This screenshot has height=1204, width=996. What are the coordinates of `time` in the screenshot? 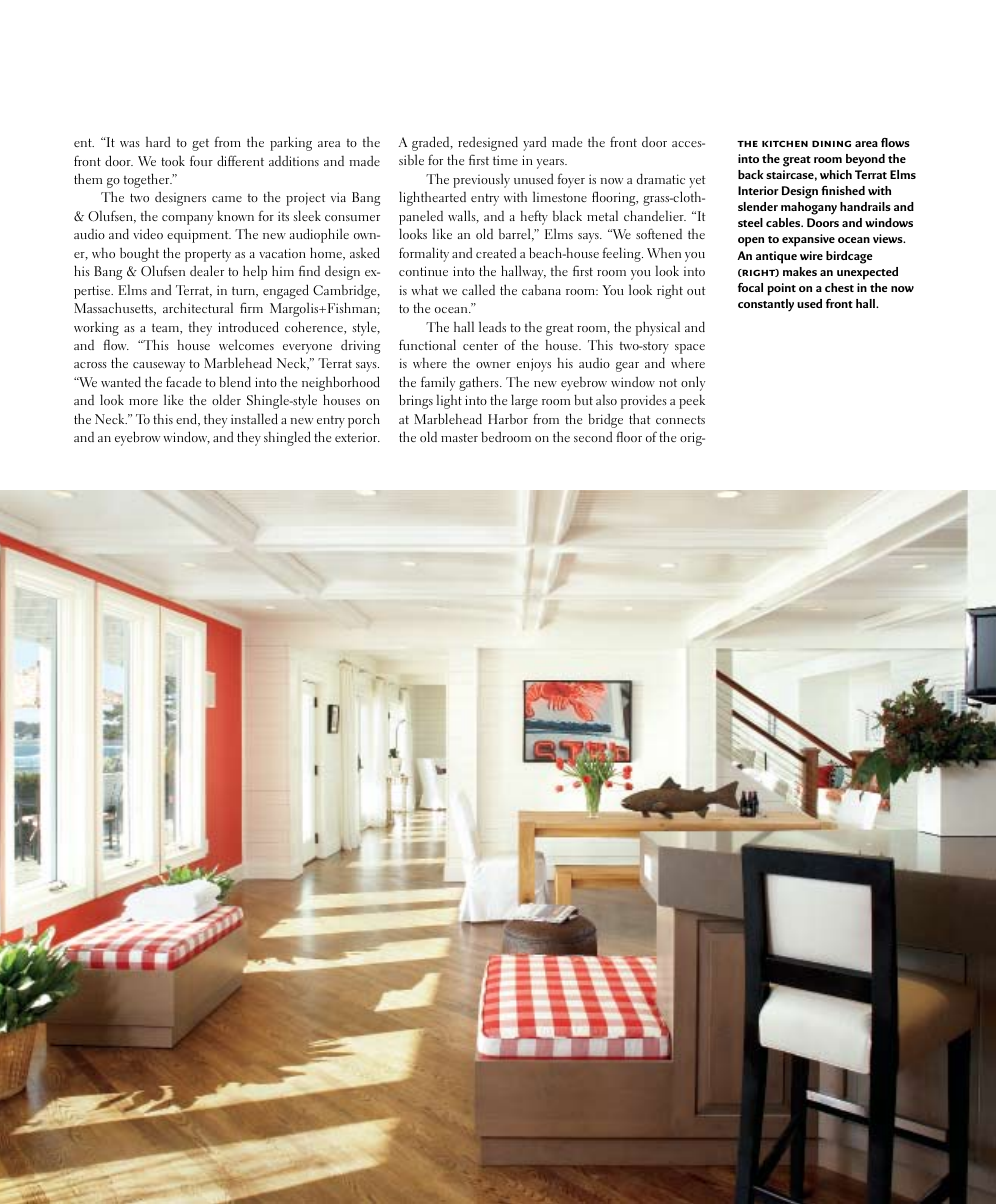 It's located at (505, 160).
